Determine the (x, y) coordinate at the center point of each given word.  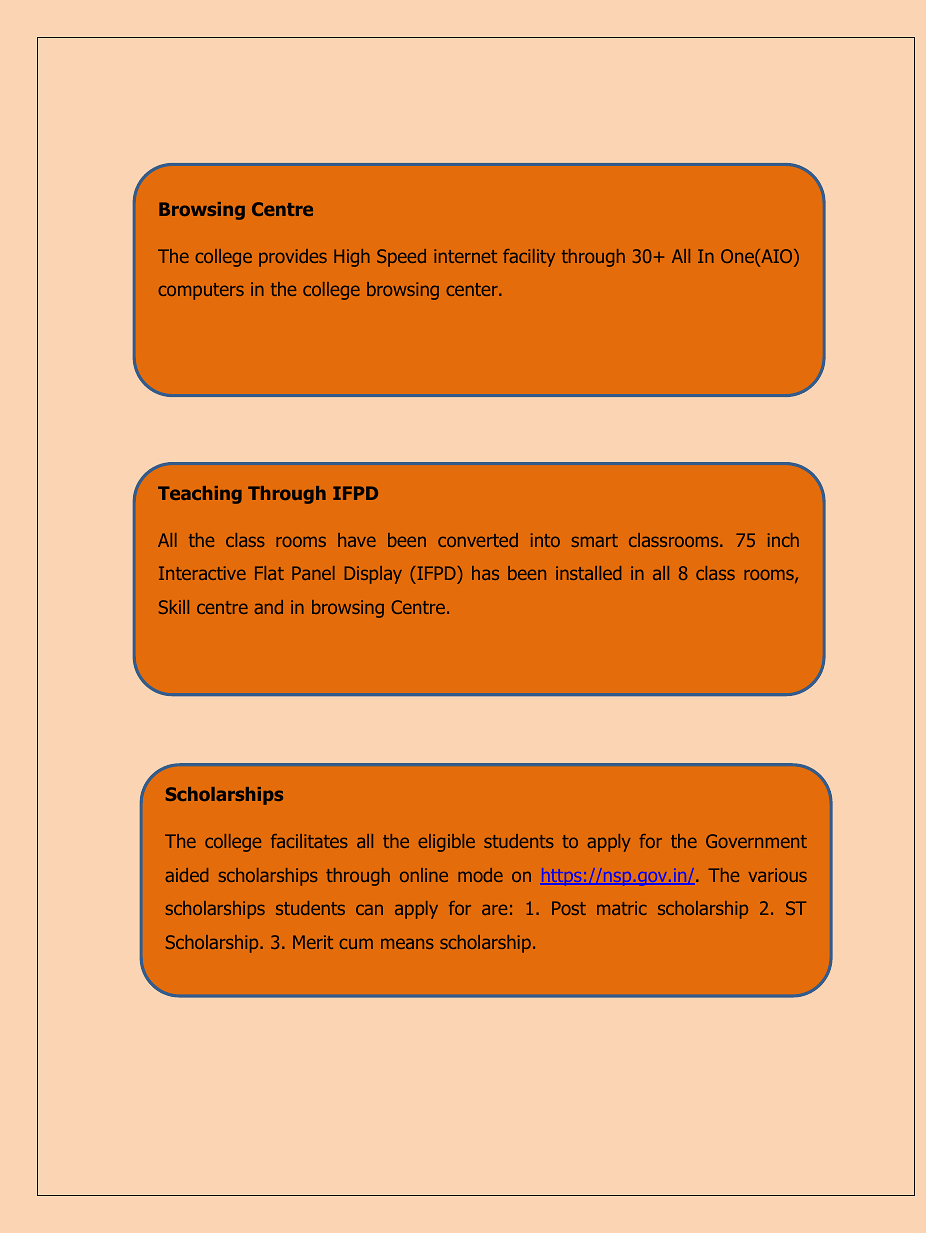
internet (465, 256)
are (494, 909)
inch (783, 540)
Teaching (200, 495)
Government (756, 841)
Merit (313, 942)
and (268, 607)
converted (478, 540)
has (485, 573)
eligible (446, 843)
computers (201, 291)
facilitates (309, 841)
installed (588, 573)
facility (529, 258)
